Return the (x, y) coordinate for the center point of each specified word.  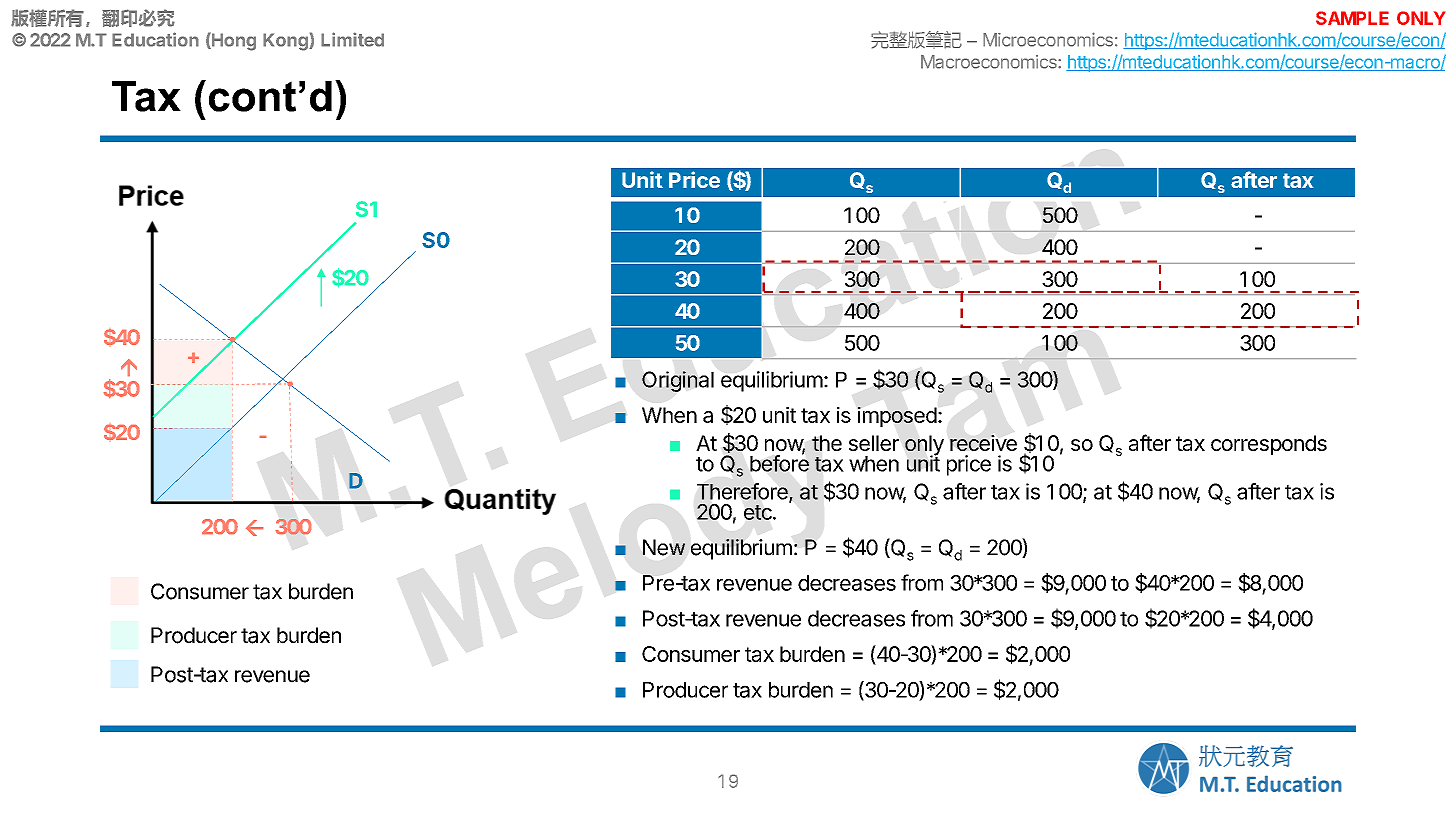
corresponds (1269, 445)
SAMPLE (1352, 18)
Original (678, 381)
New (664, 547)
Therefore (743, 492)
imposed (897, 417)
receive (983, 443)
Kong (286, 42)
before (779, 462)
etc (759, 512)
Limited (352, 39)
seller (874, 443)
